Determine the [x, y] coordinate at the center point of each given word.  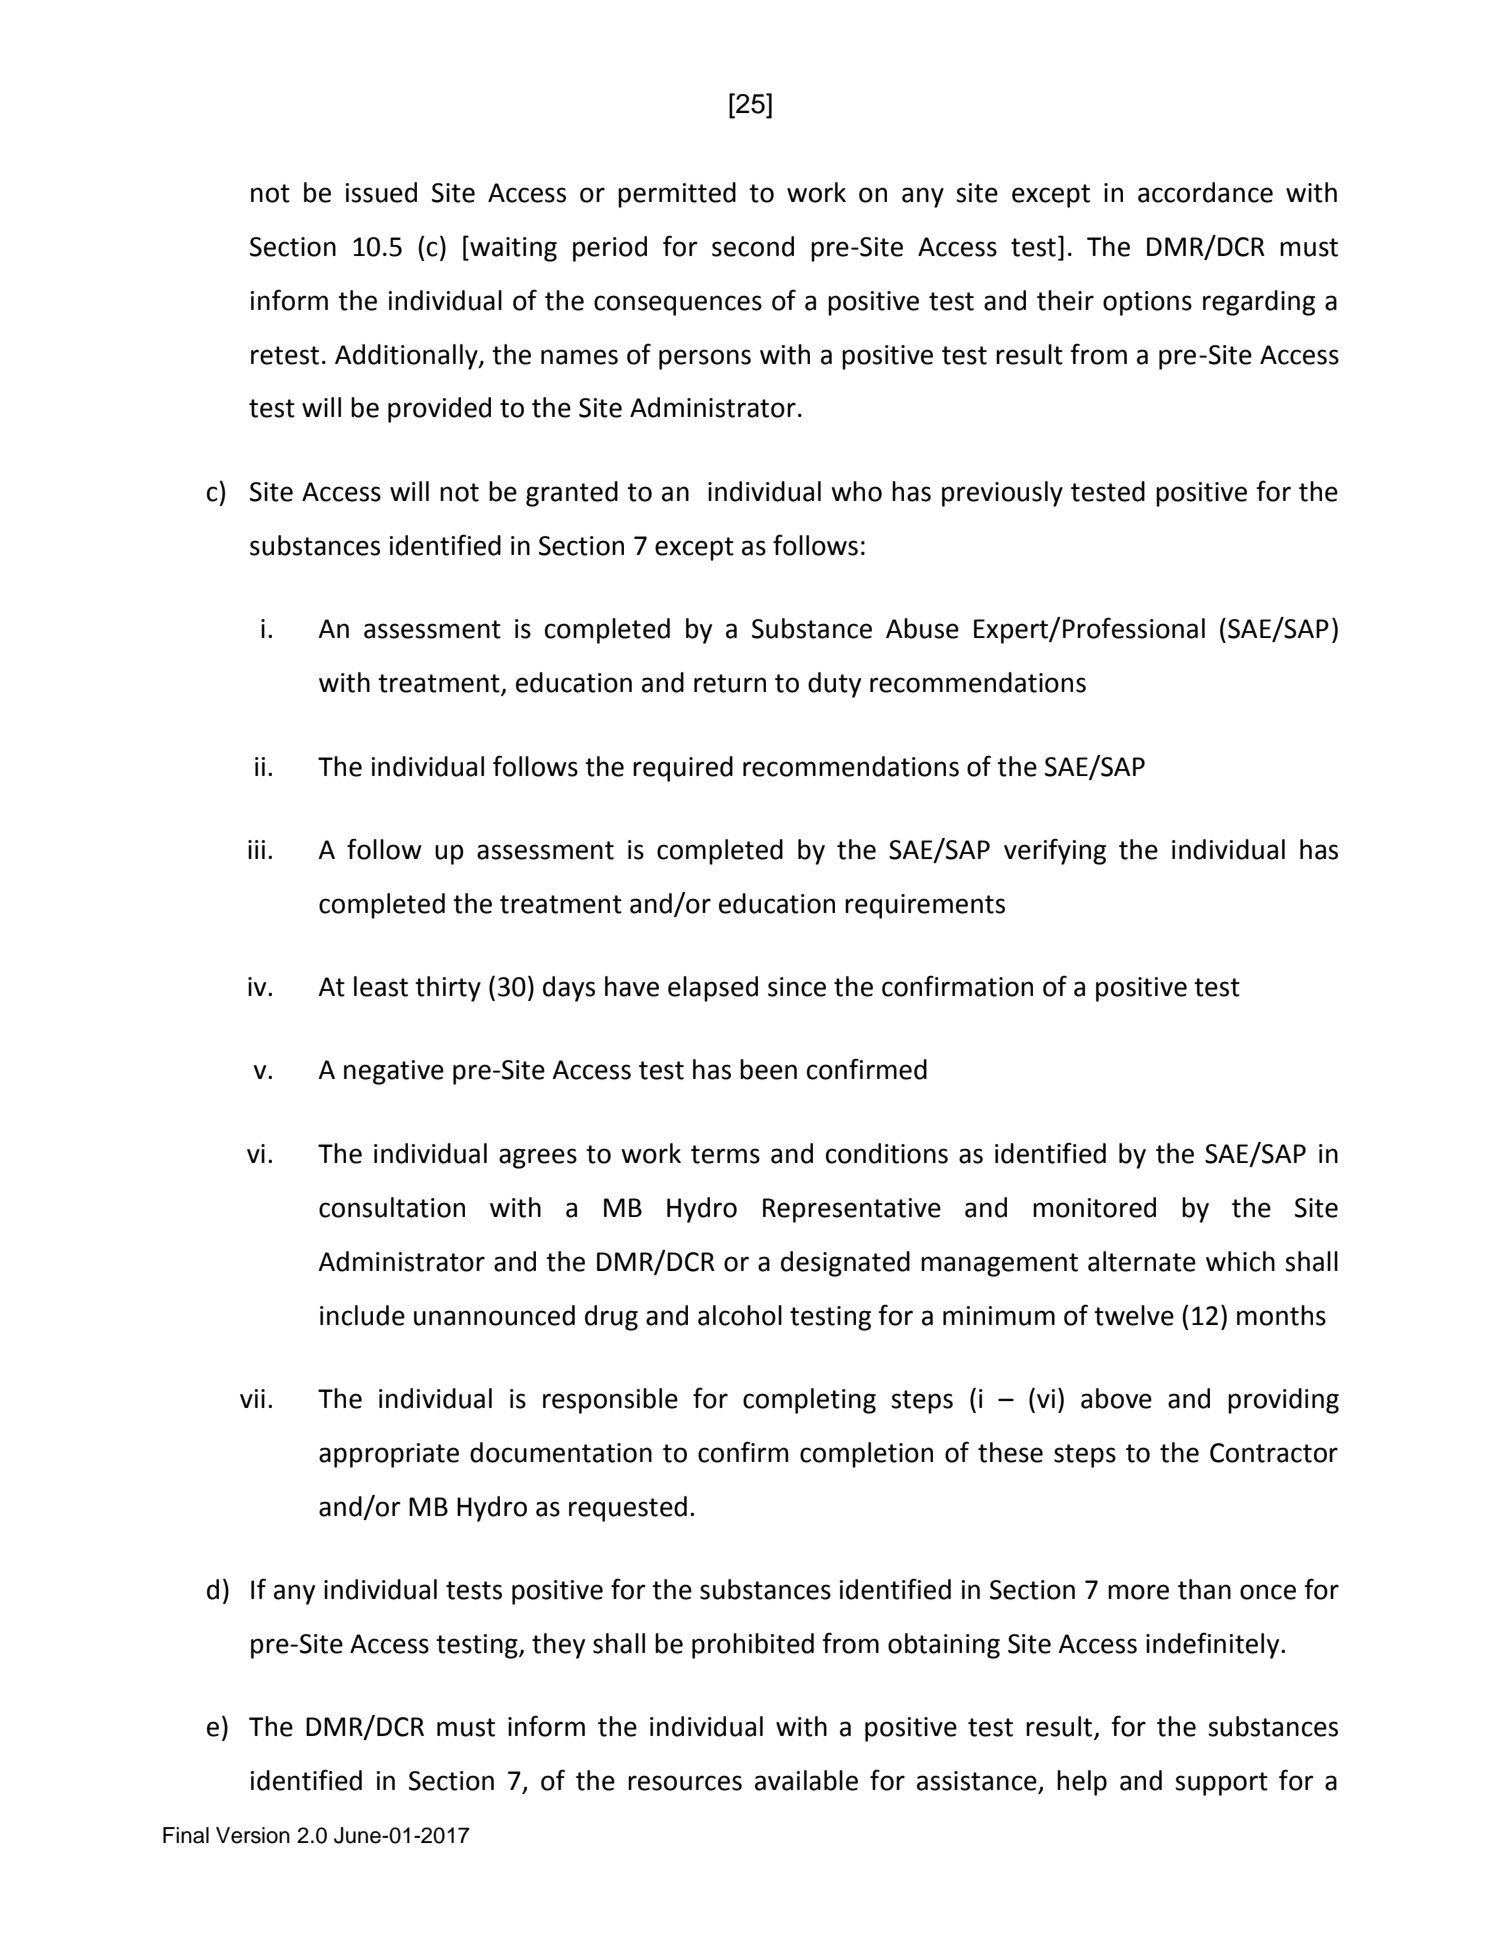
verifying [1055, 851]
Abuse [922, 628]
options [1147, 303]
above [1116, 1398]
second [753, 246]
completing [809, 1401]
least [381, 986]
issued [381, 192]
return [730, 683]
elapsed [713, 989]
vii [252, 1398]
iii [256, 849]
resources [685, 1783]
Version [253, 1835]
